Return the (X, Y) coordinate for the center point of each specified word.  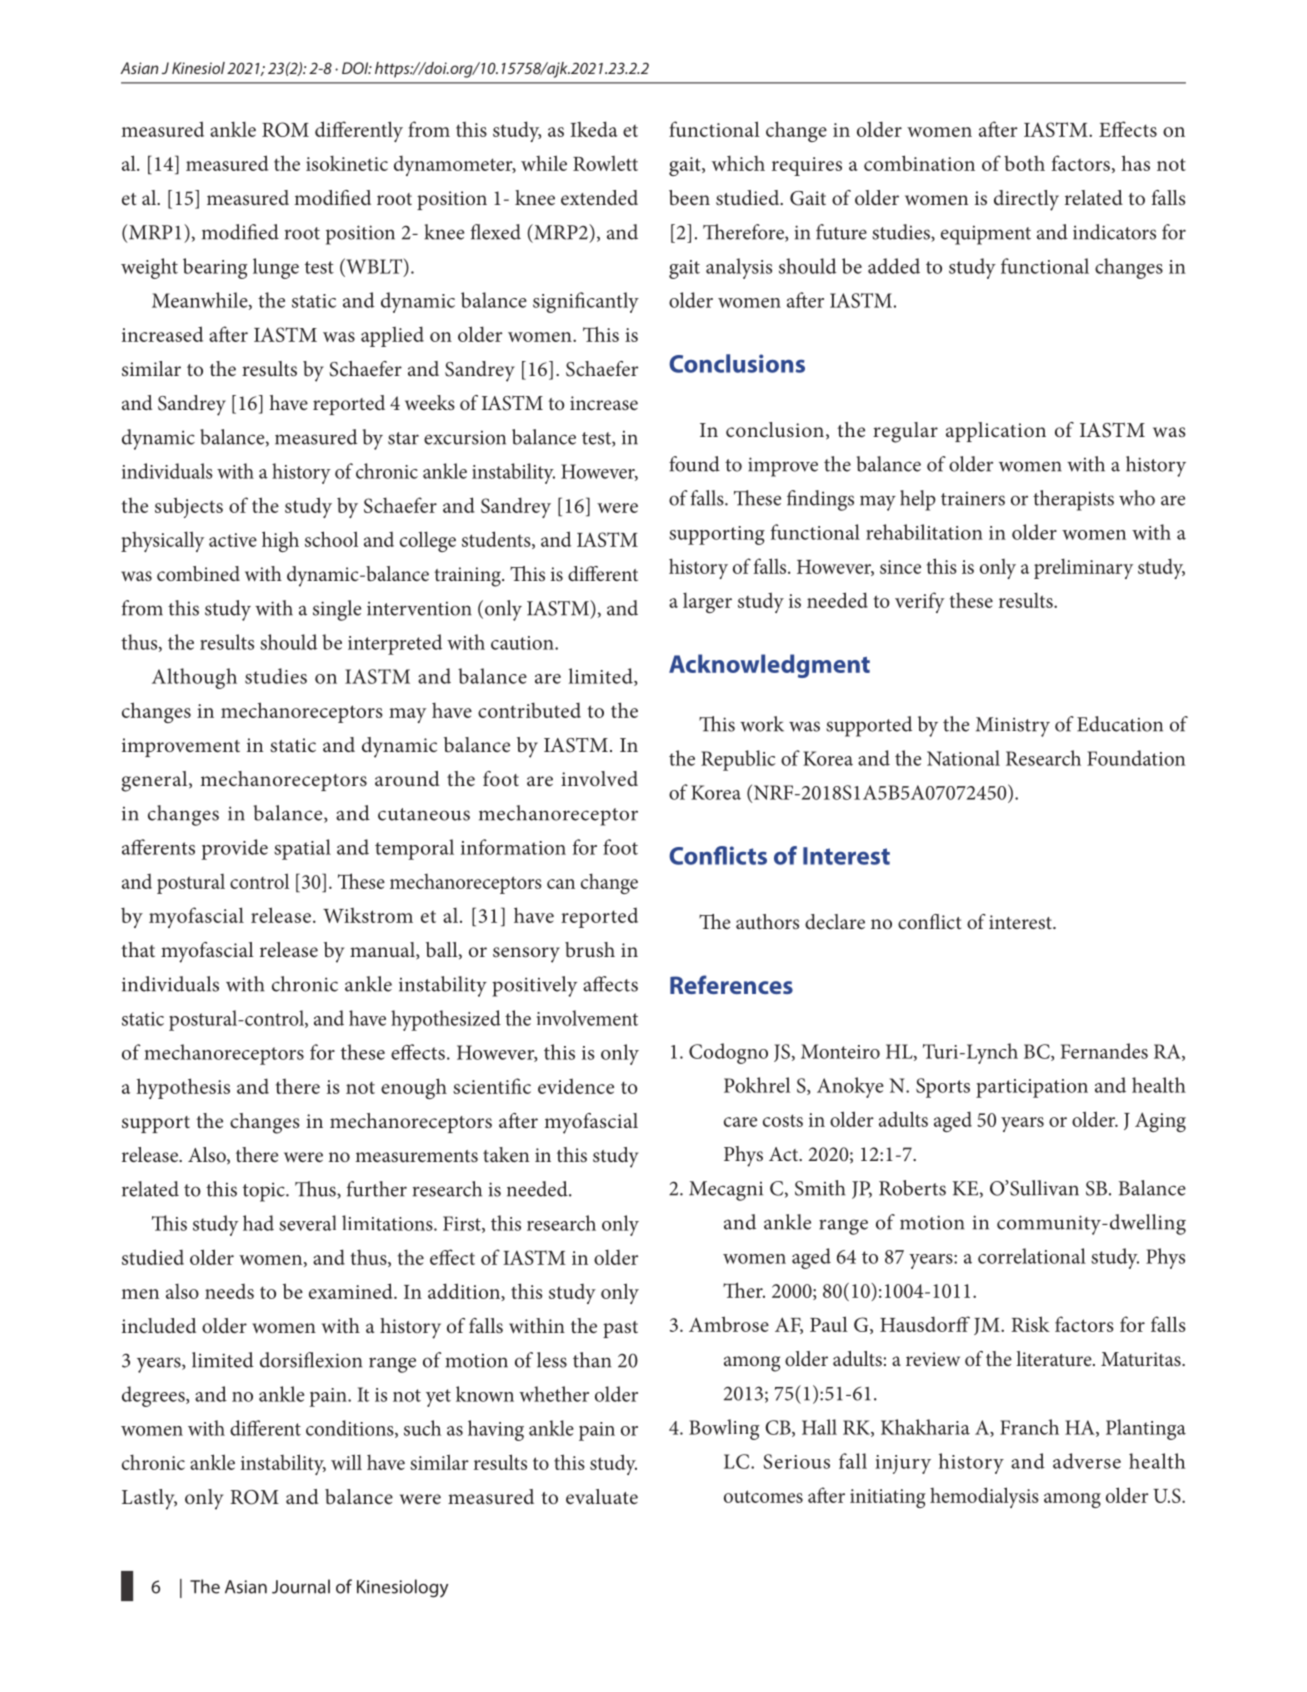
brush (590, 949)
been (689, 197)
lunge (276, 268)
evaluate (602, 1496)
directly (1026, 200)
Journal (301, 1586)
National (963, 758)
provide (234, 849)
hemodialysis (984, 1497)
